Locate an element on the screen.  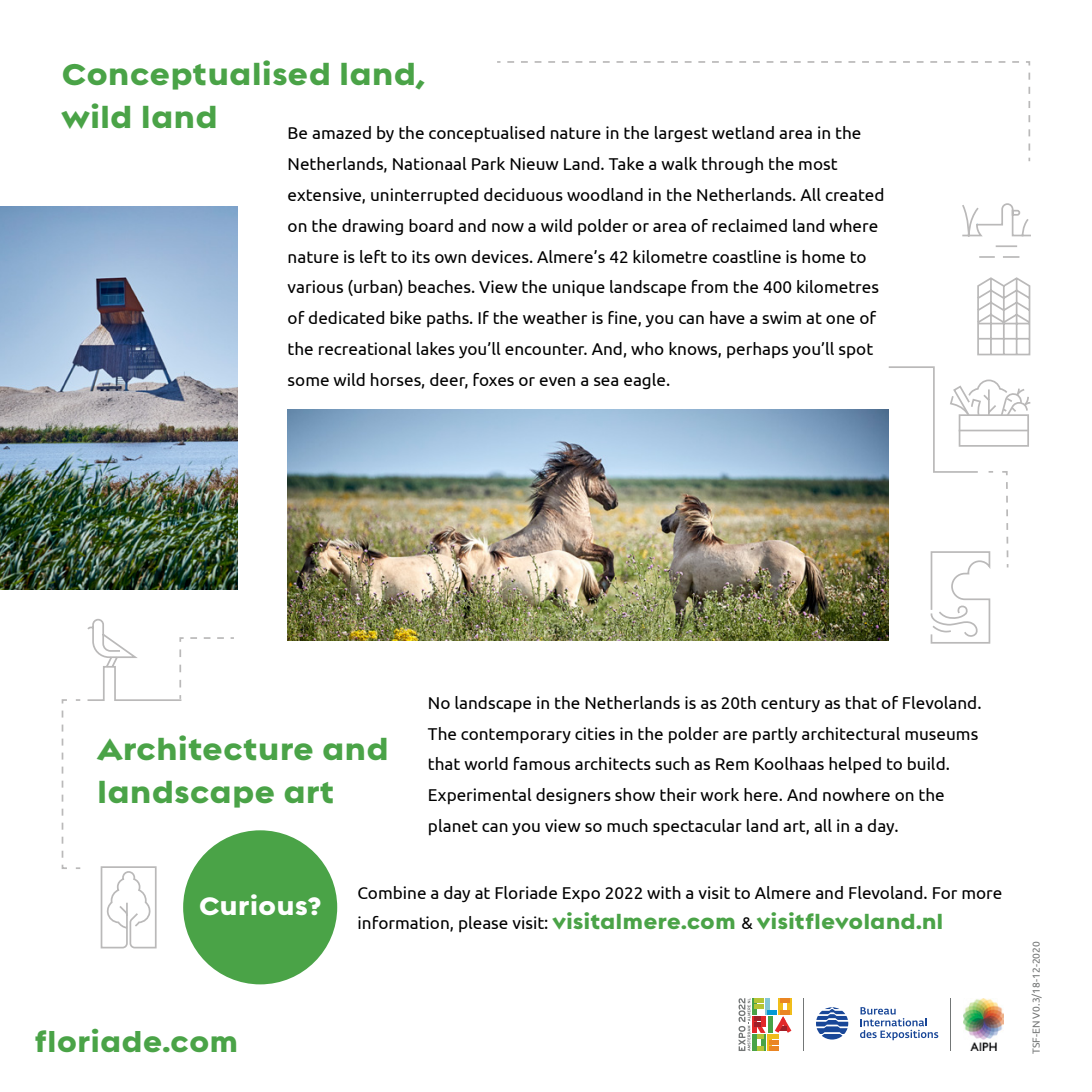
century is located at coordinates (790, 704).
